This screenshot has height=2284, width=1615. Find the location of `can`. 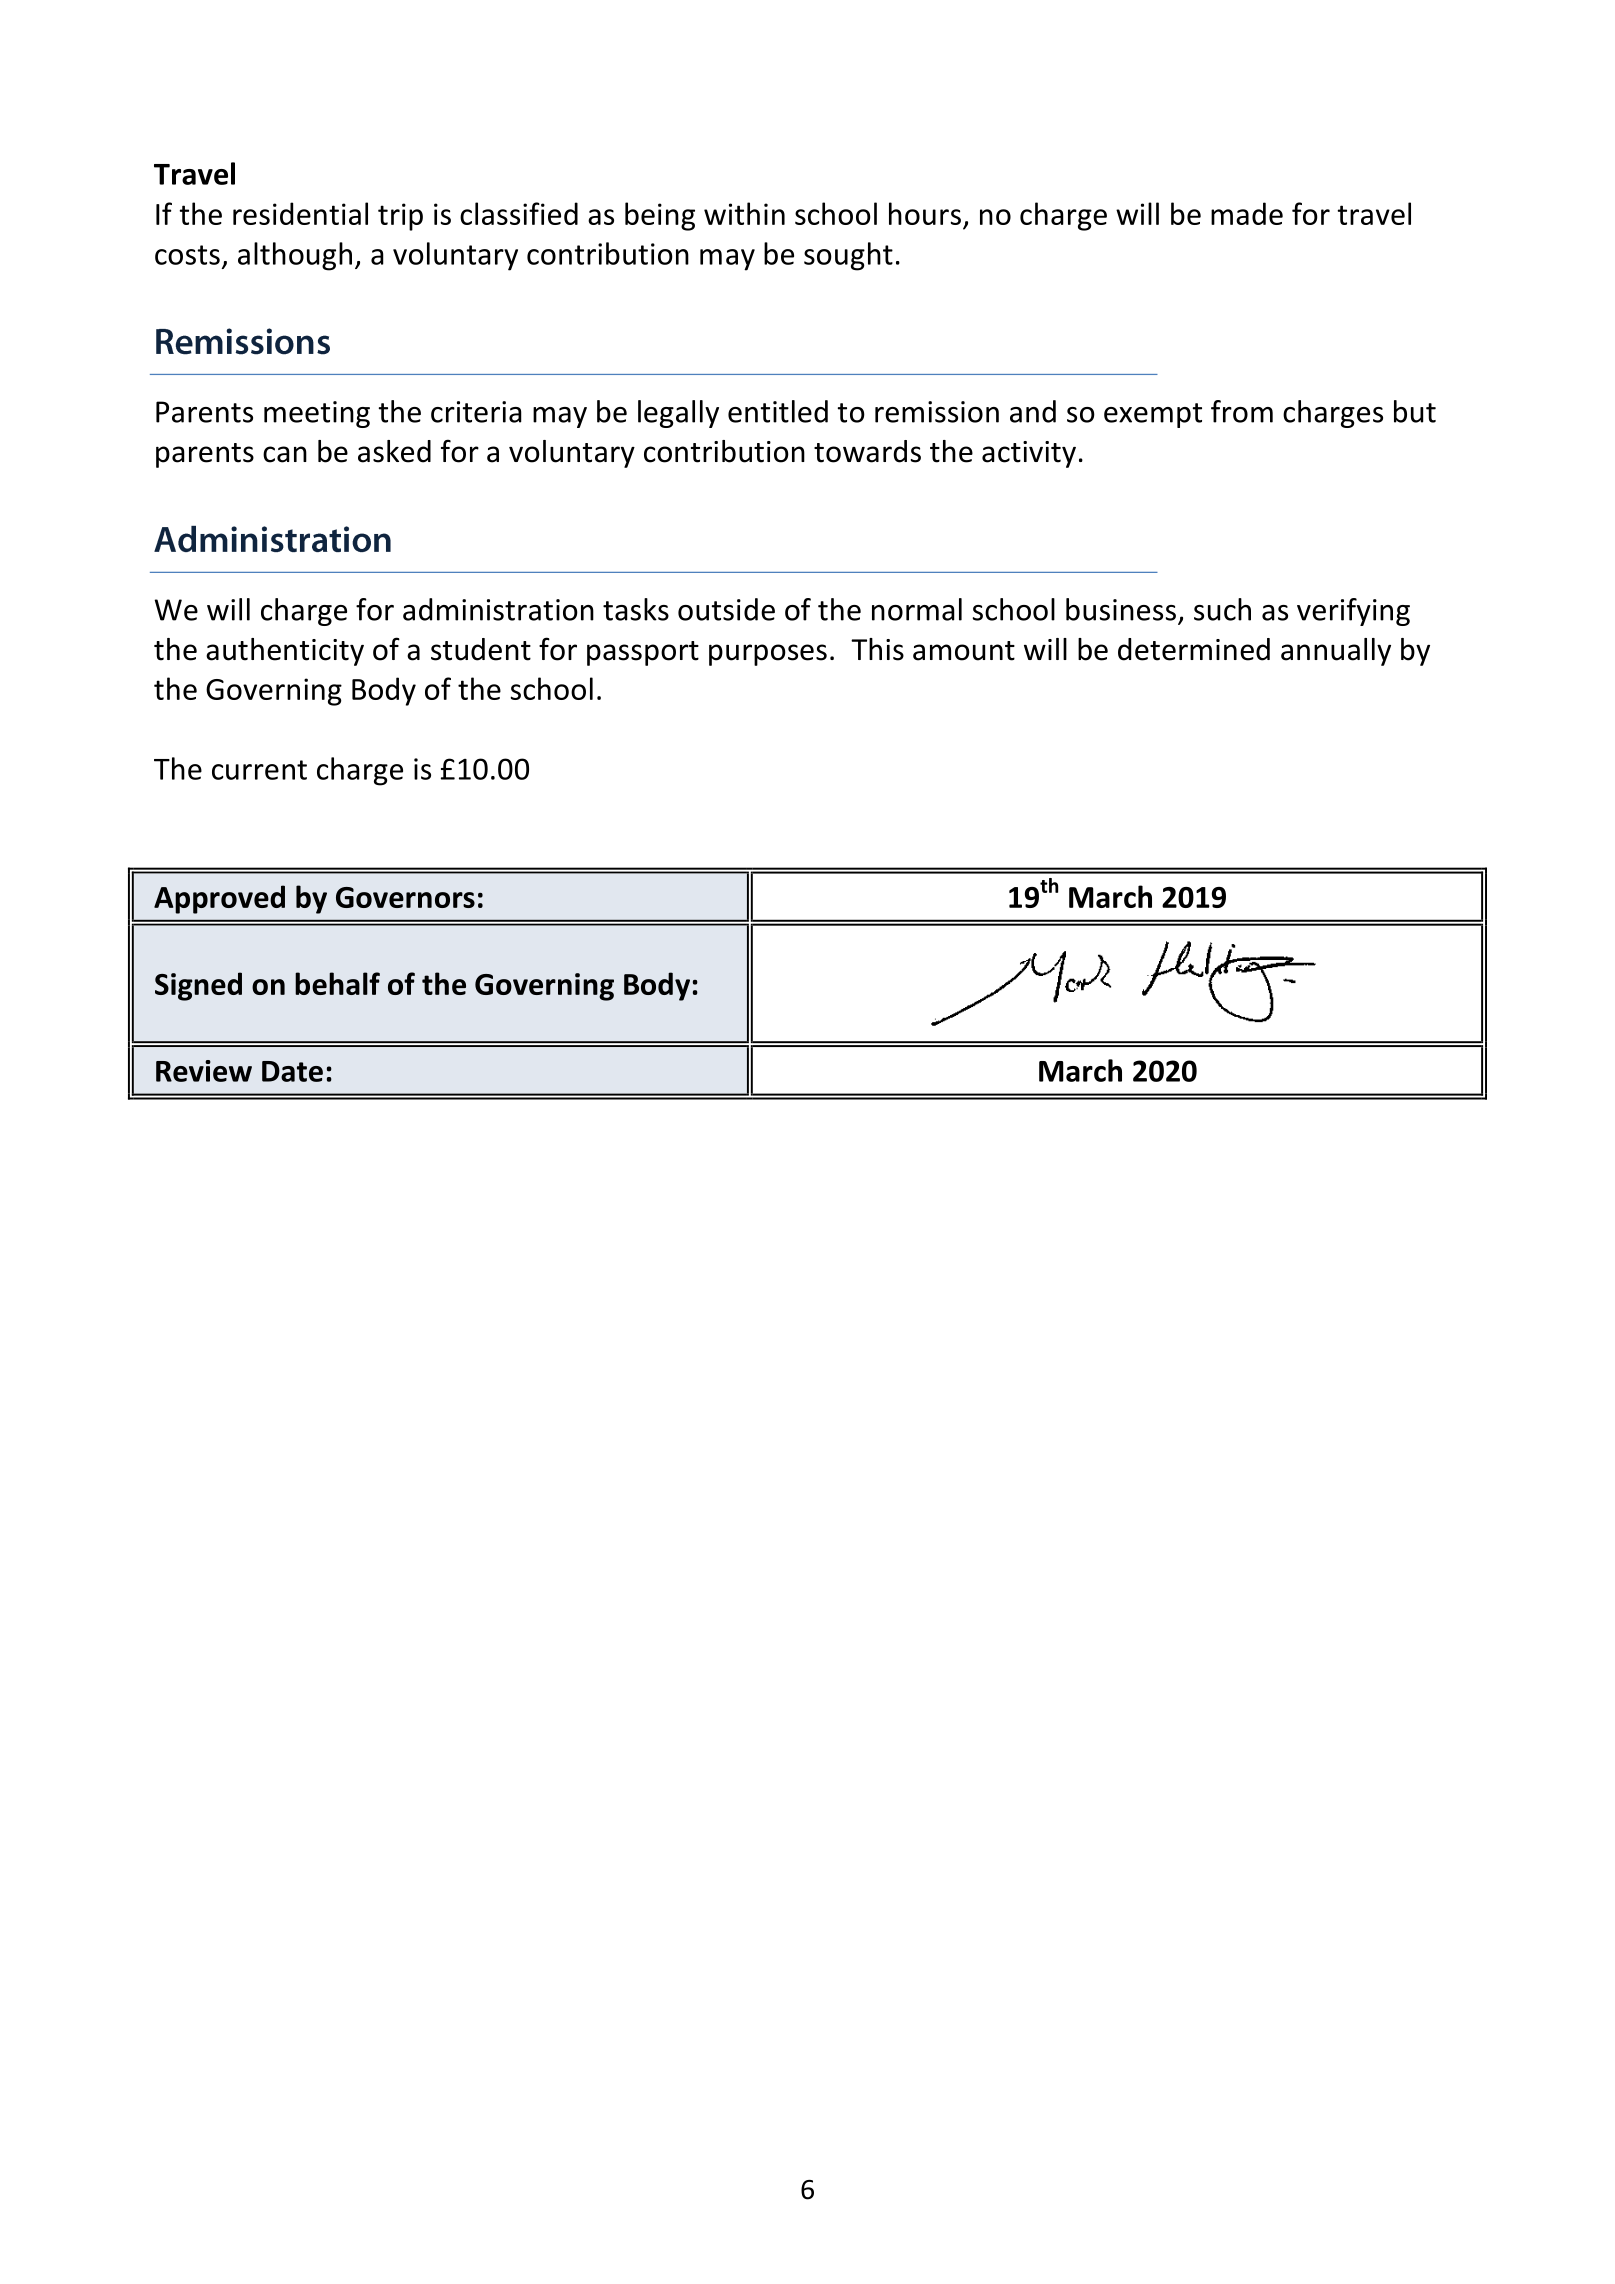

can is located at coordinates (285, 454).
